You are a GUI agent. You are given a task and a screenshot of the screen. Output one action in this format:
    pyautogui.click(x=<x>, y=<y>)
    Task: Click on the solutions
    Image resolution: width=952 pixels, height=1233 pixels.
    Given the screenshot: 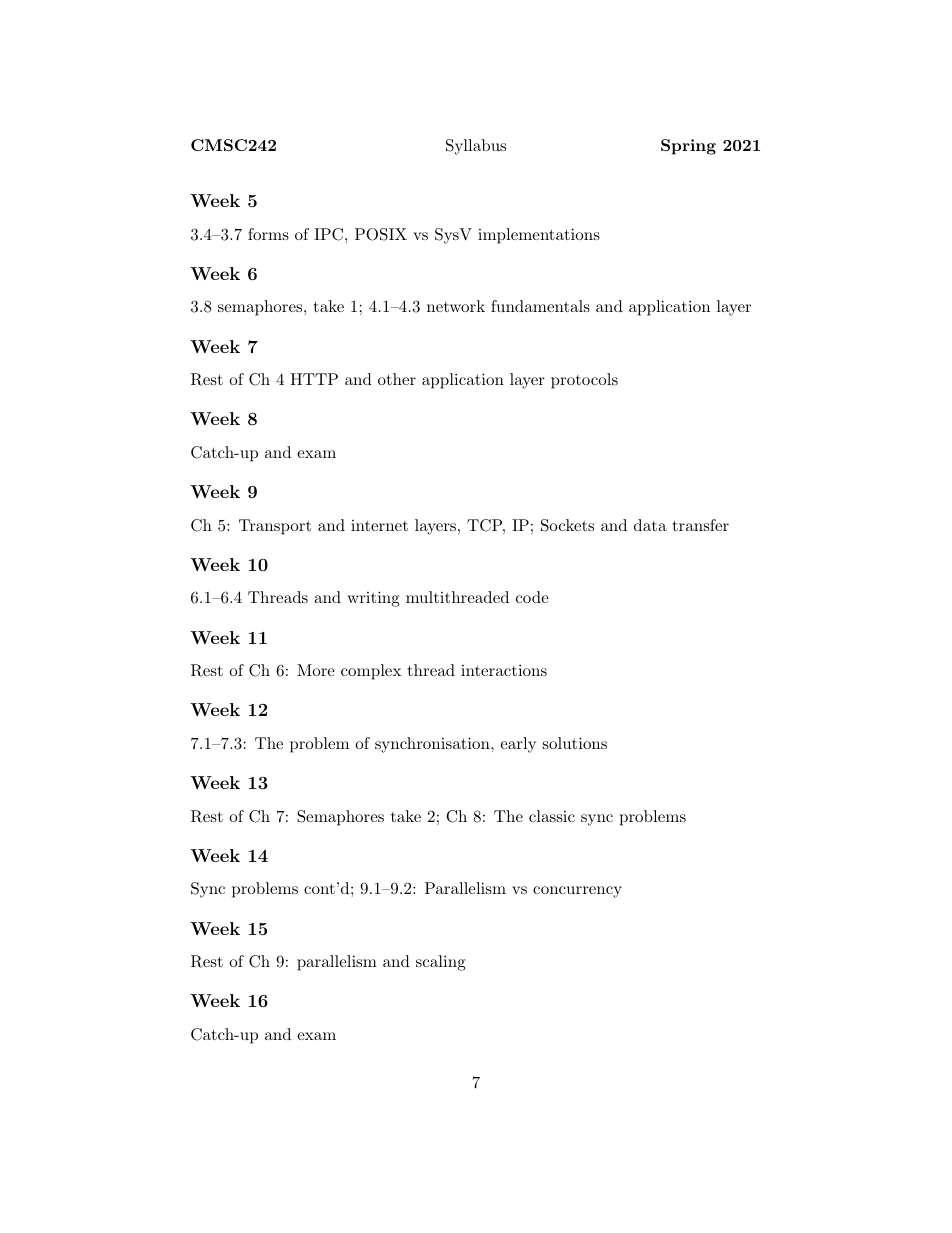 What is the action you would take?
    pyautogui.click(x=575, y=743)
